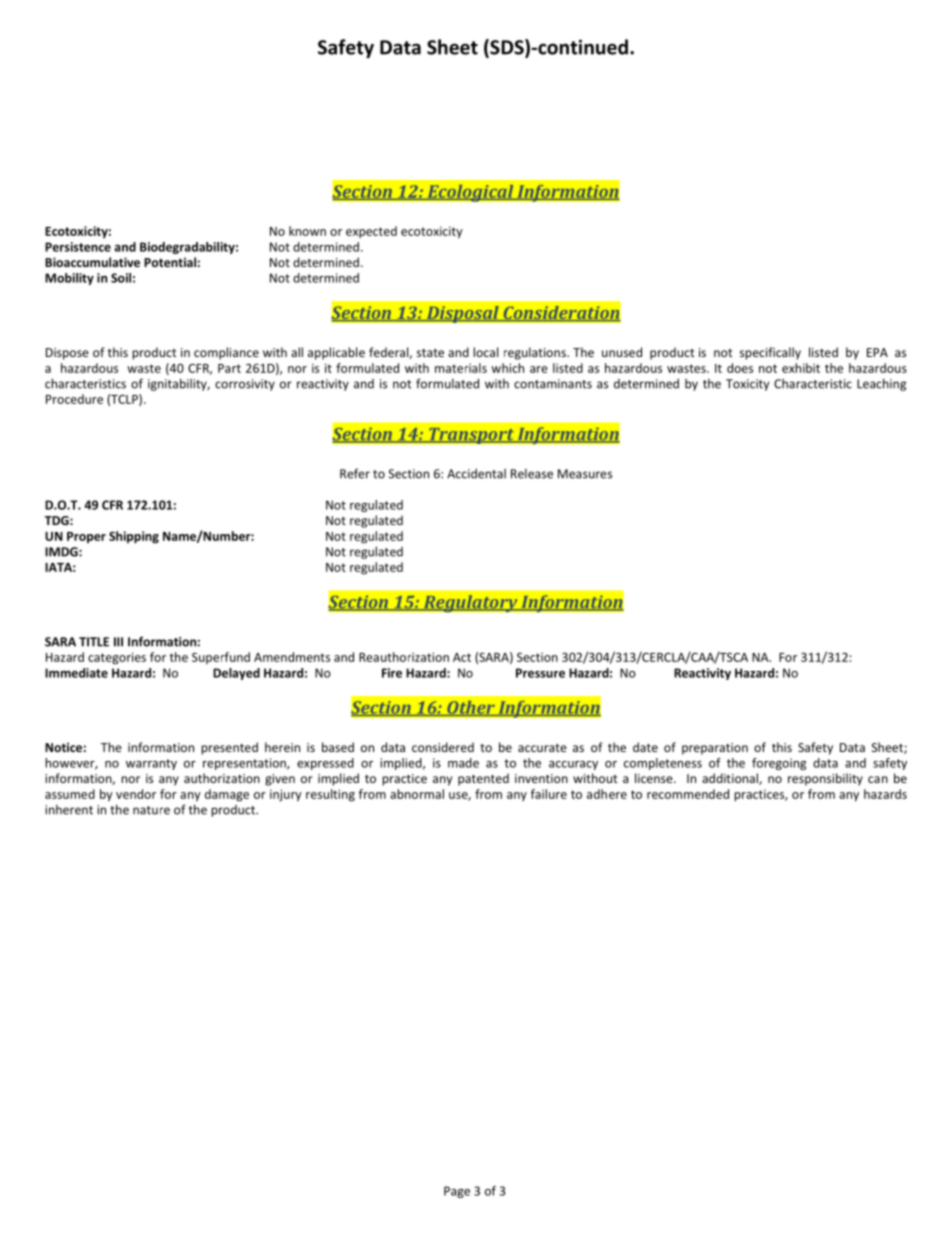 This screenshot has width=952, height=1233. I want to click on Shipping, so click(134, 537).
